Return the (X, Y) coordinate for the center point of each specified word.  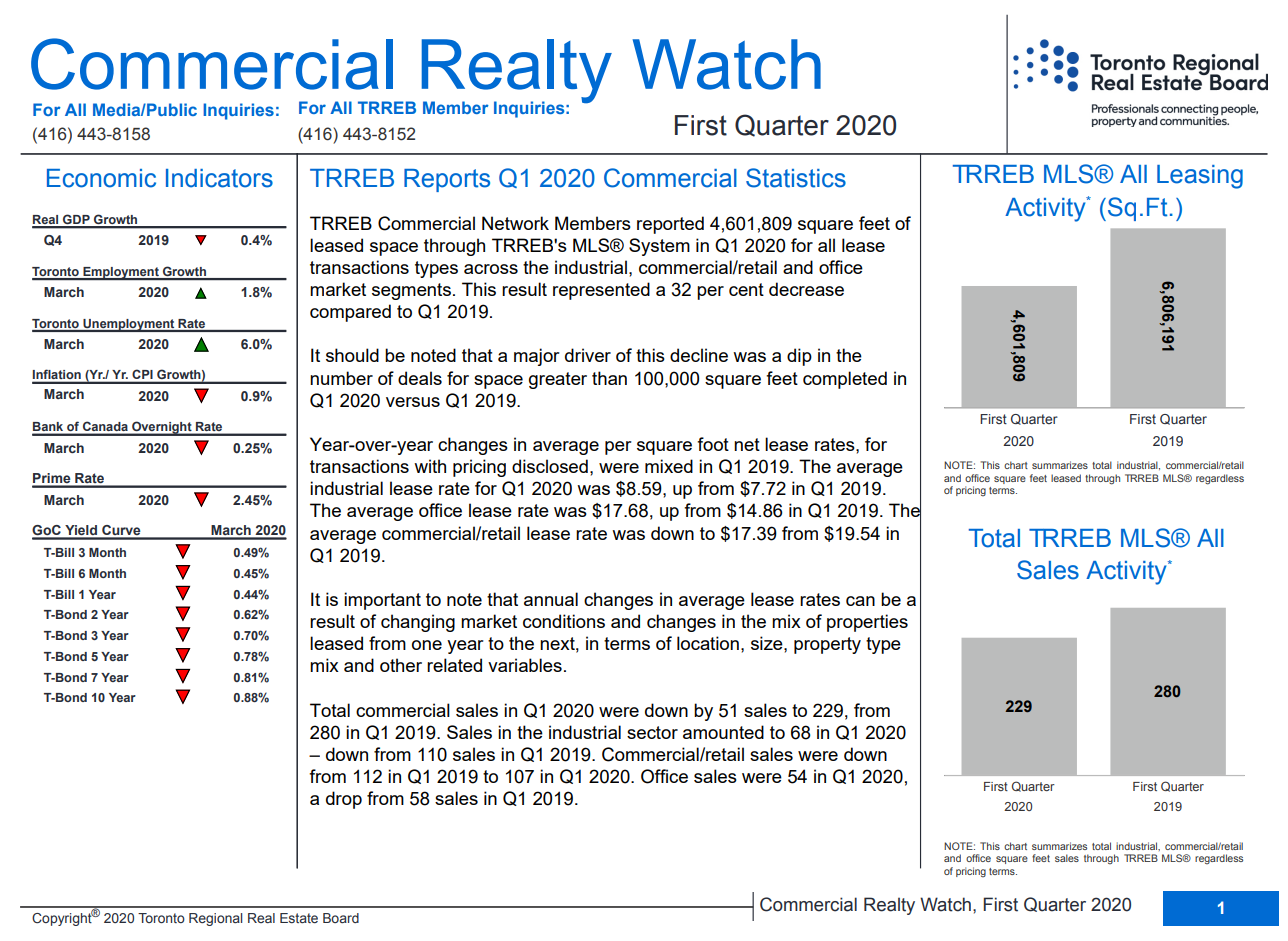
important (382, 601)
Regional (215, 919)
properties (867, 623)
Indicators (219, 178)
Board (341, 918)
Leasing (1200, 177)
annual (551, 599)
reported (670, 225)
